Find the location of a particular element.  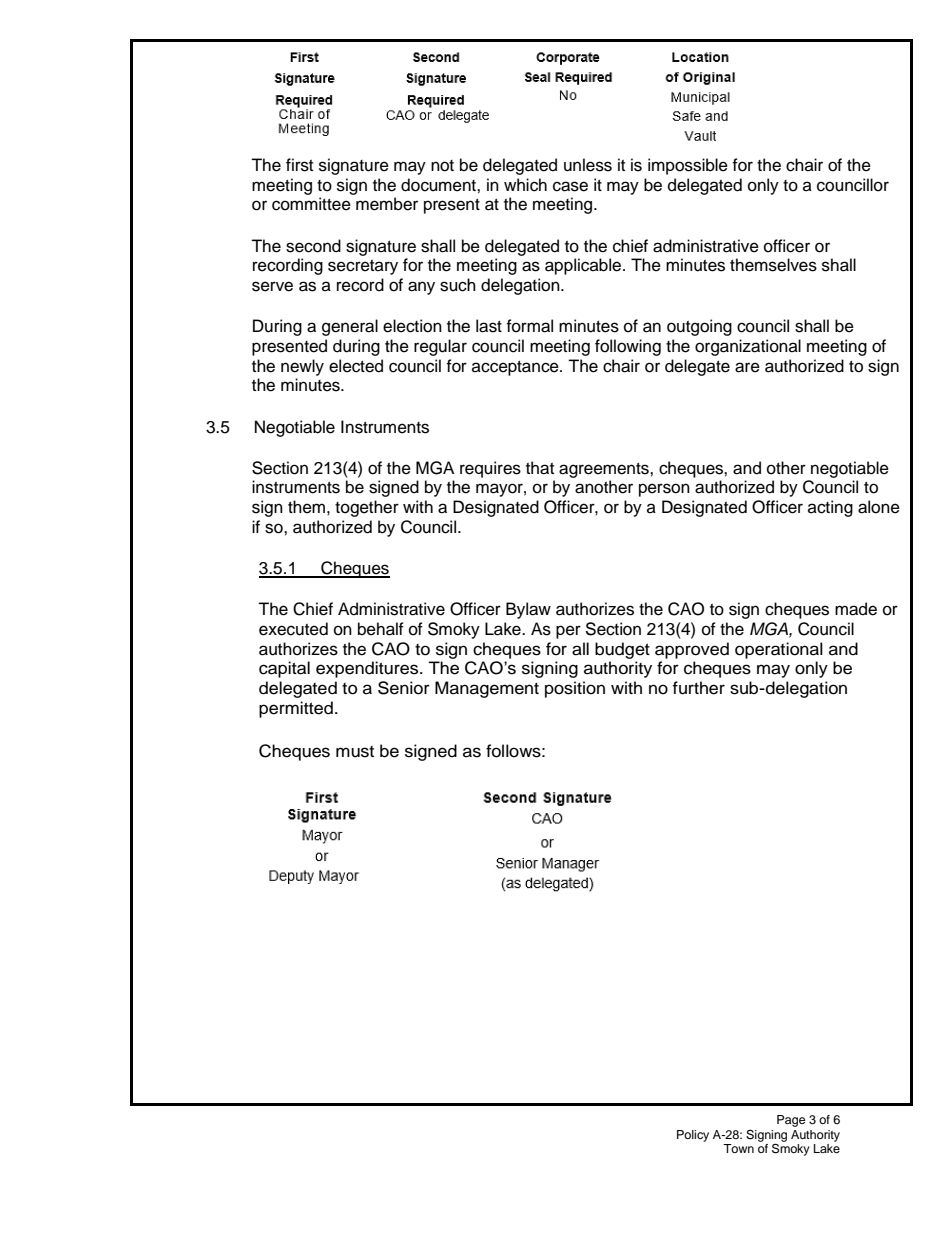

case is located at coordinates (570, 186).
